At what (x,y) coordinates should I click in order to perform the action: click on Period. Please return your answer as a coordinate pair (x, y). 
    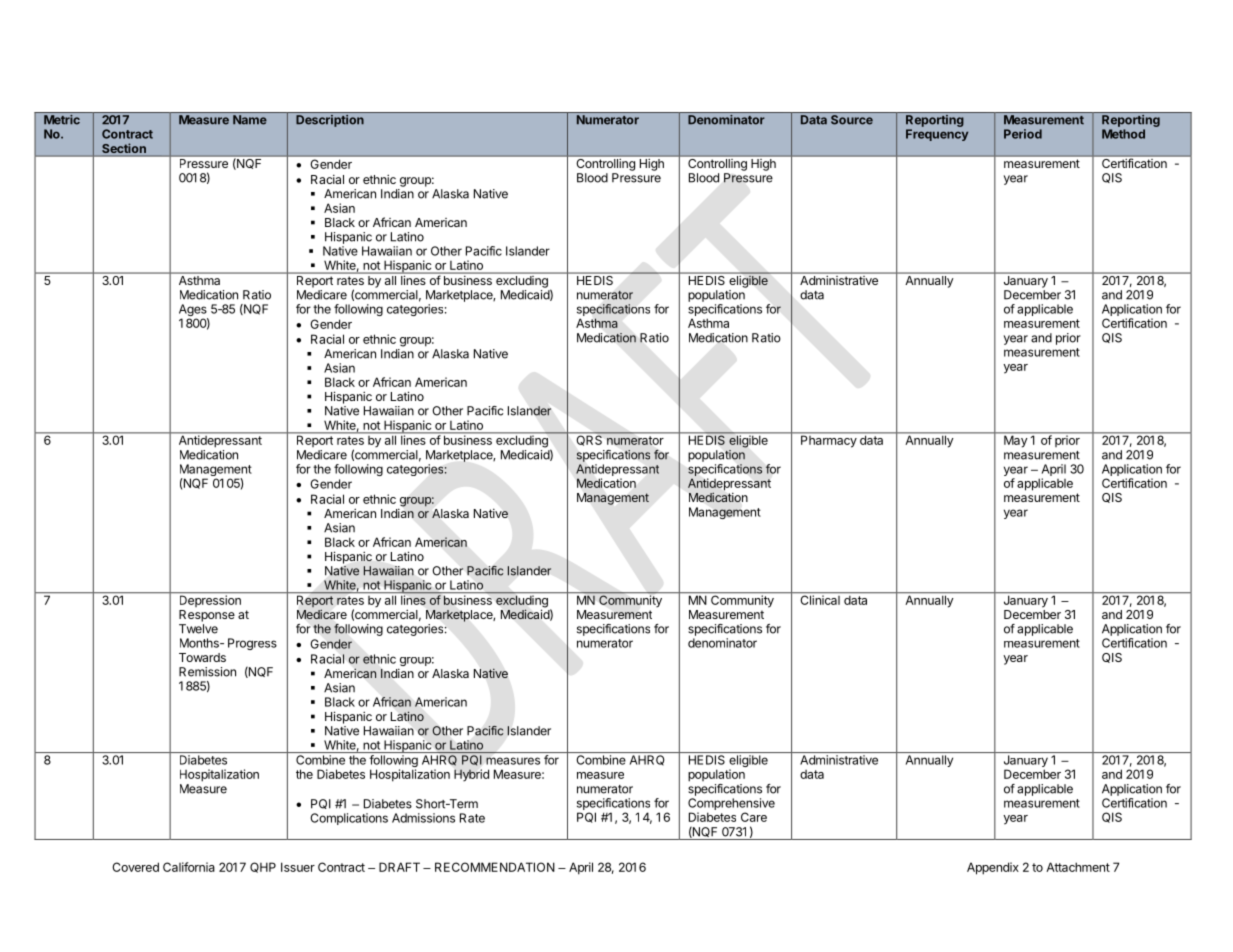
    Looking at the image, I should click on (1023, 134).
